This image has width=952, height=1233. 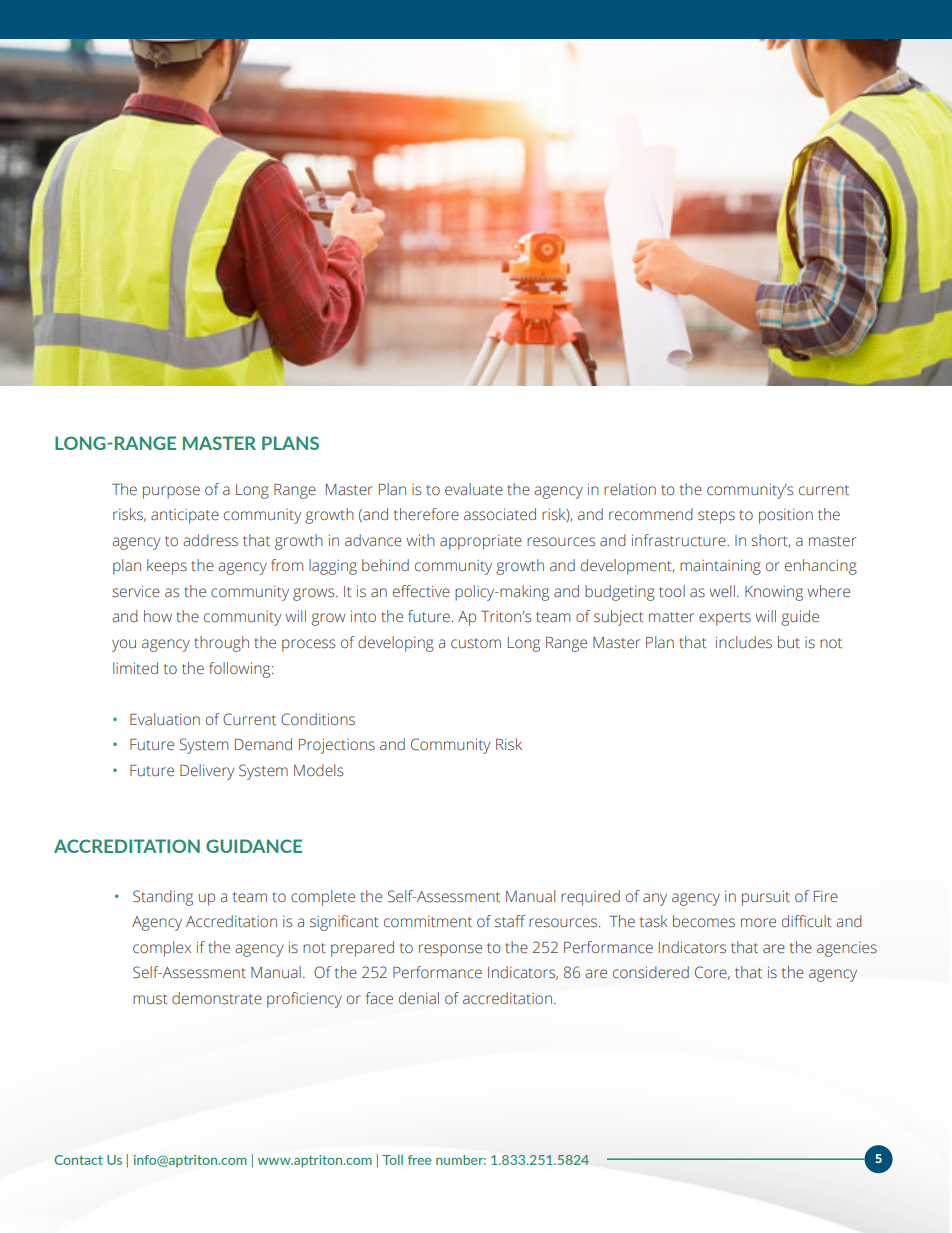 What do you see at coordinates (254, 846) in the image?
I see `GUIDANCE` at bounding box center [254, 846].
